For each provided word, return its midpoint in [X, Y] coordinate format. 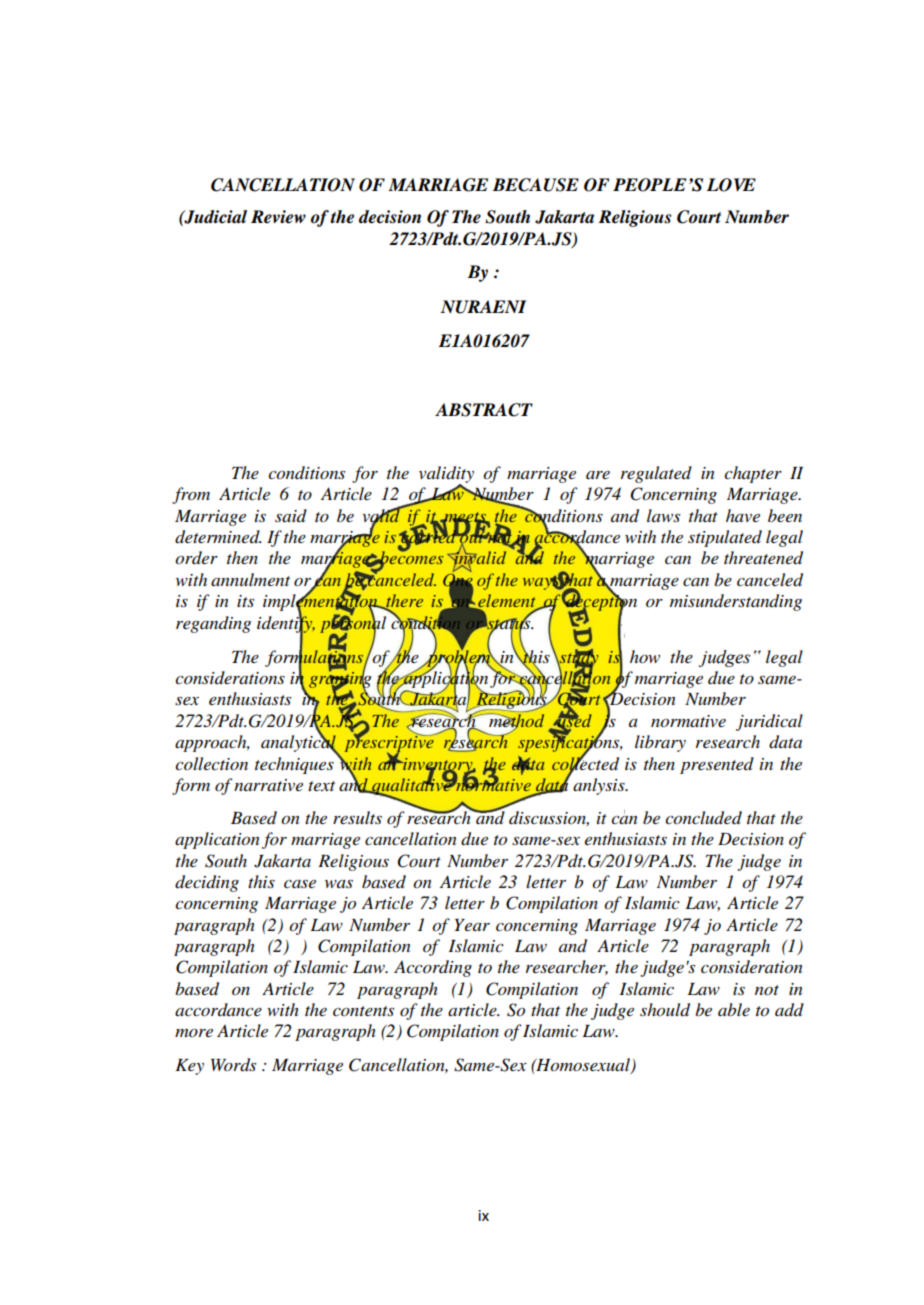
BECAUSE [536, 185]
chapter [753, 474]
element [507, 602]
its [245, 601]
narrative [268, 785]
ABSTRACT [484, 410]
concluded [703, 818]
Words [233, 1065]
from [191, 495]
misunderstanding [736, 602]
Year [472, 925]
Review [278, 217]
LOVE [731, 185]
